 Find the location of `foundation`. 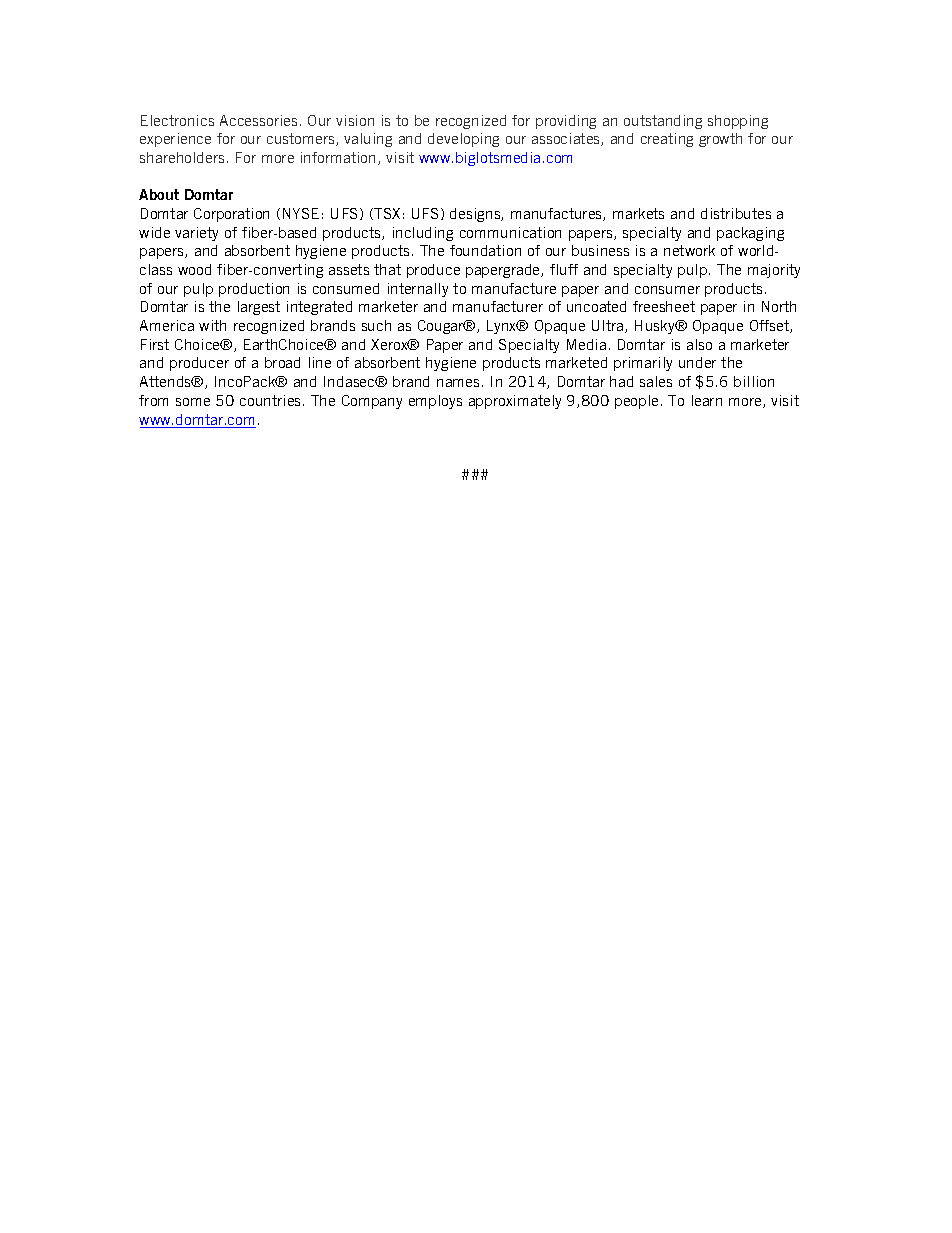

foundation is located at coordinates (485, 250).
